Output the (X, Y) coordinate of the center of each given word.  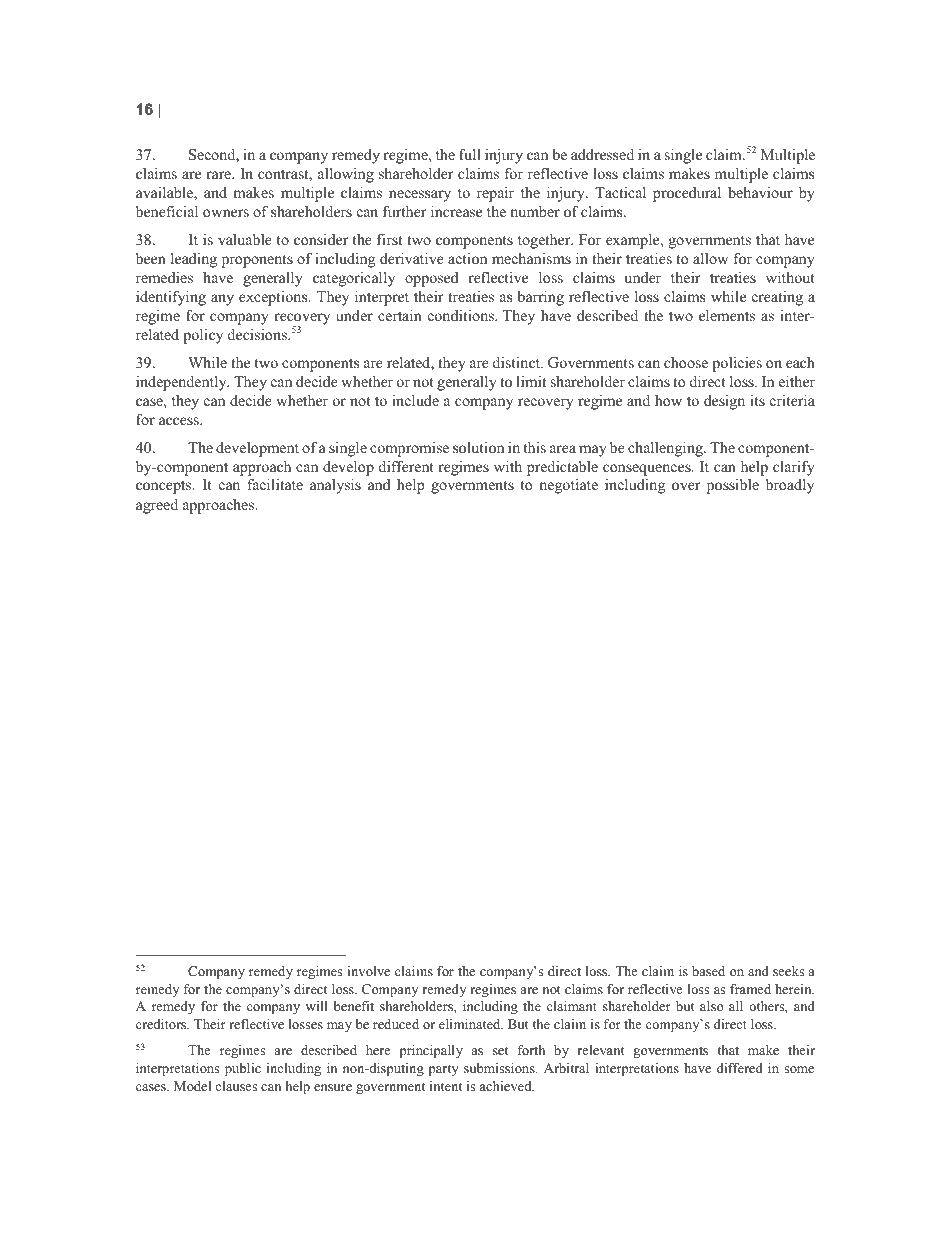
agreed (157, 506)
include (415, 400)
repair (495, 194)
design (724, 402)
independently (182, 383)
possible (733, 486)
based (708, 971)
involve (368, 971)
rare (219, 175)
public (243, 1069)
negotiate (568, 486)
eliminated (471, 1024)
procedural (687, 194)
